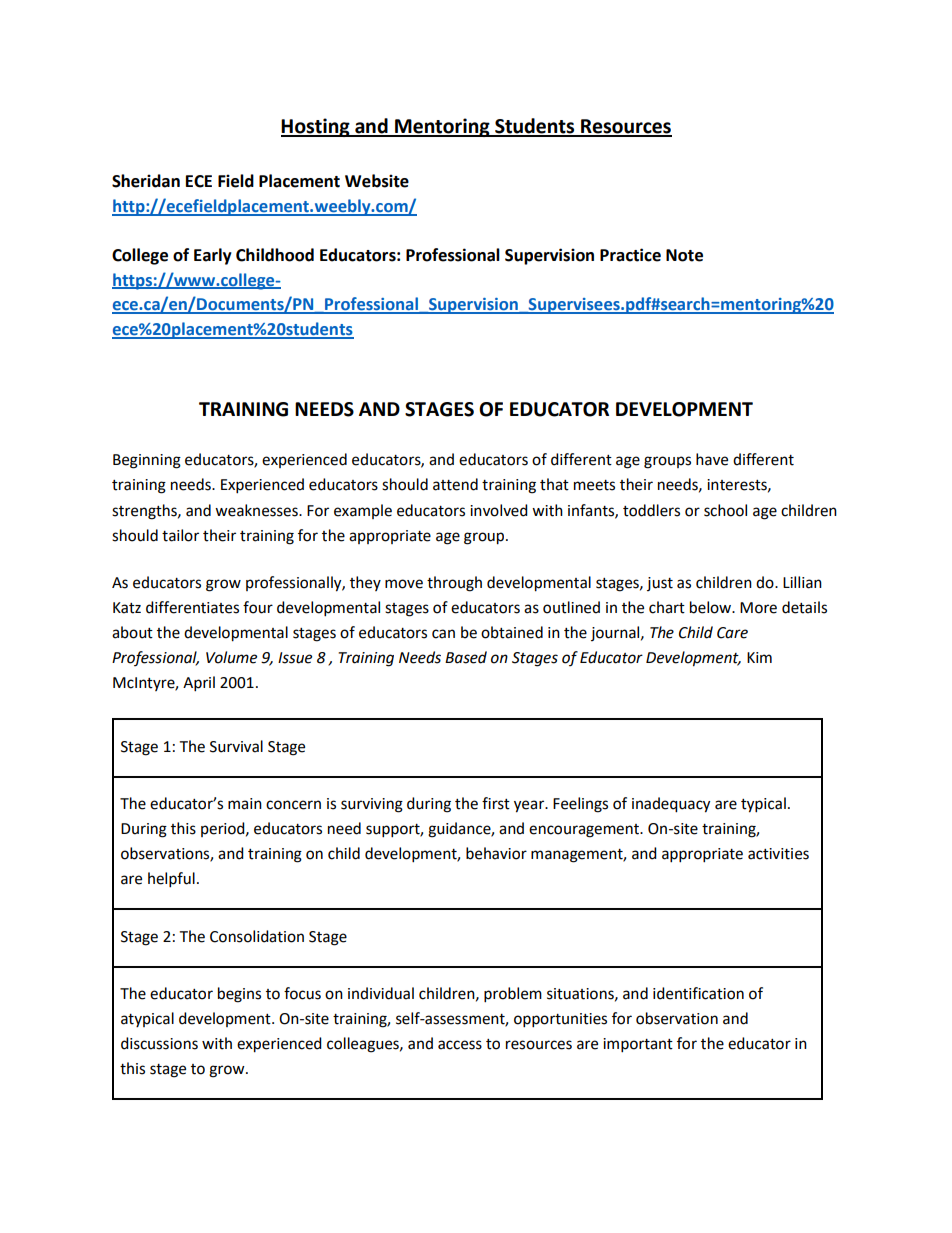 This screenshot has width=952, height=1233. Describe the element at coordinates (239, 995) in the screenshot. I see `begins` at that location.
